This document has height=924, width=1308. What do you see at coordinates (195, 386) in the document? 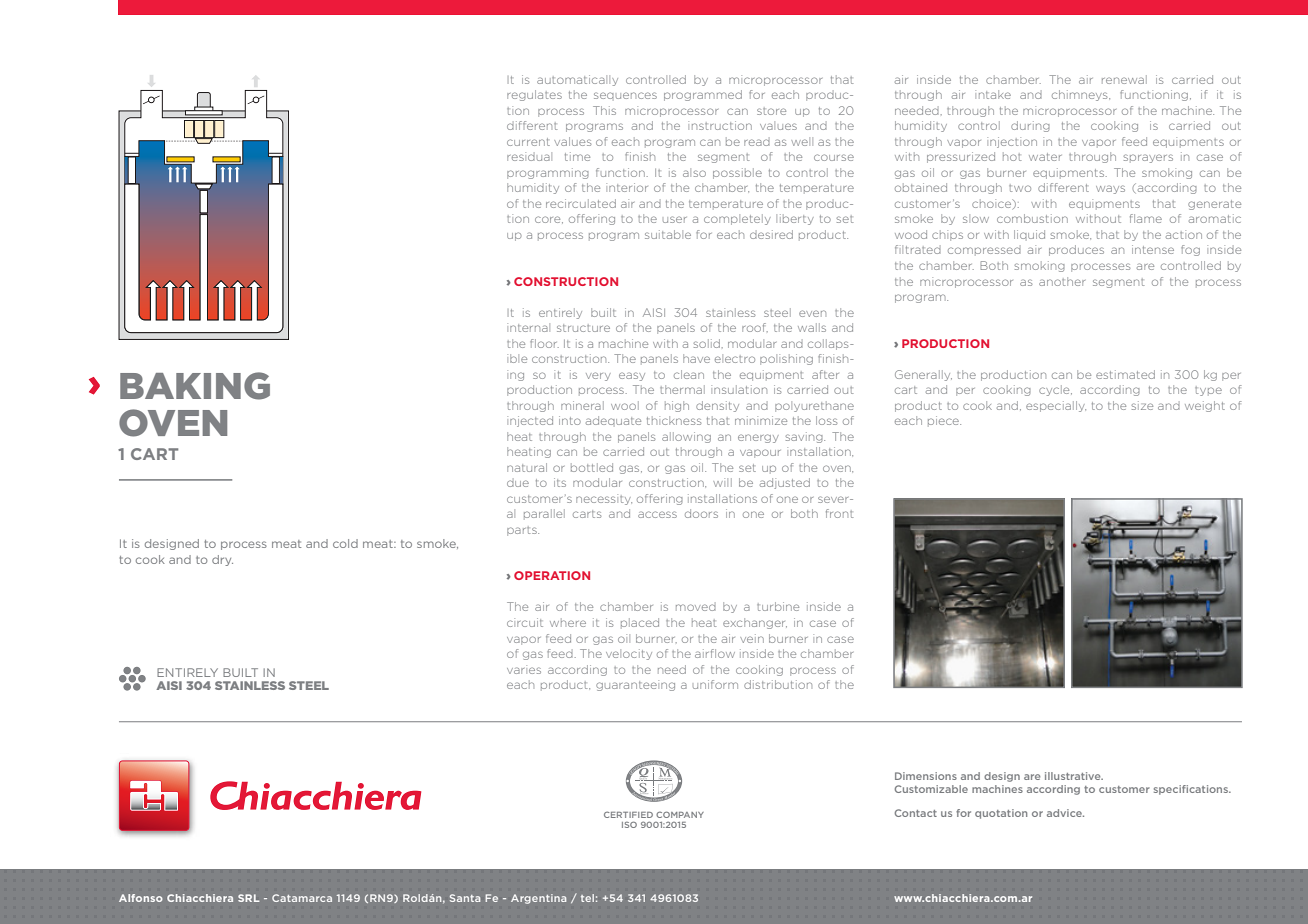
I see `BAKING` at bounding box center [195, 386].
